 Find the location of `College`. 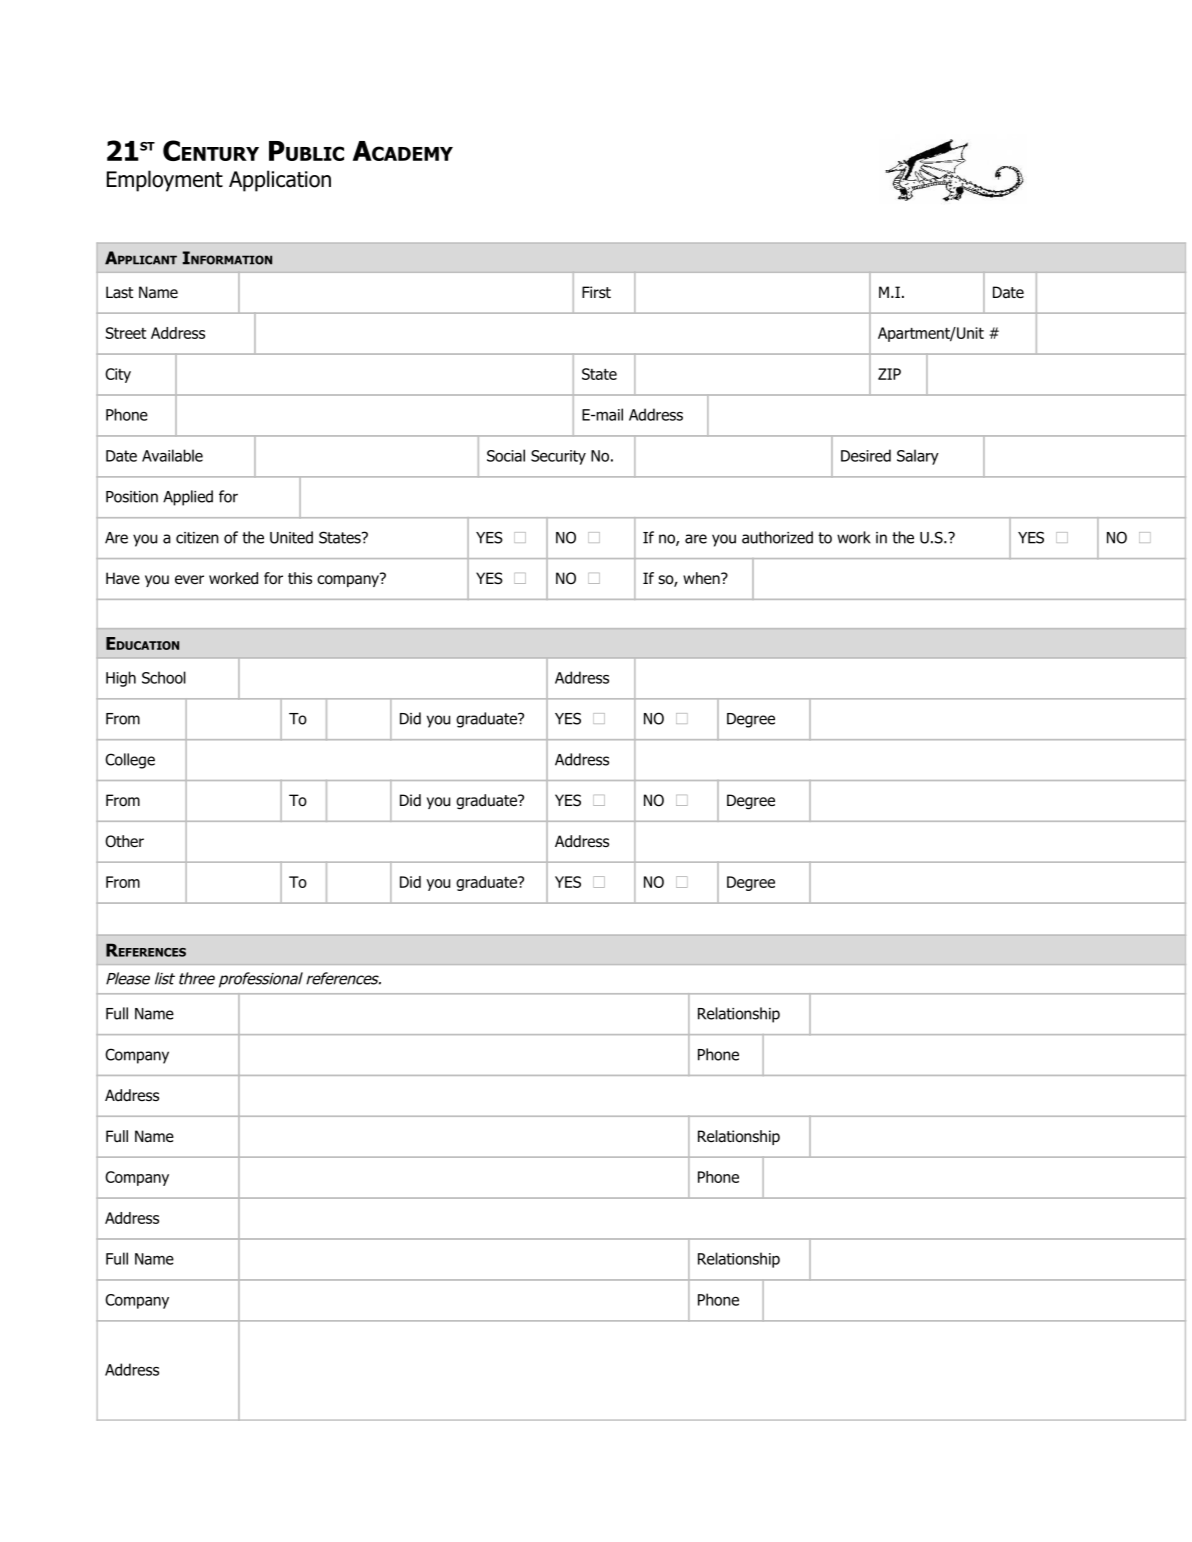

College is located at coordinates (130, 761).
